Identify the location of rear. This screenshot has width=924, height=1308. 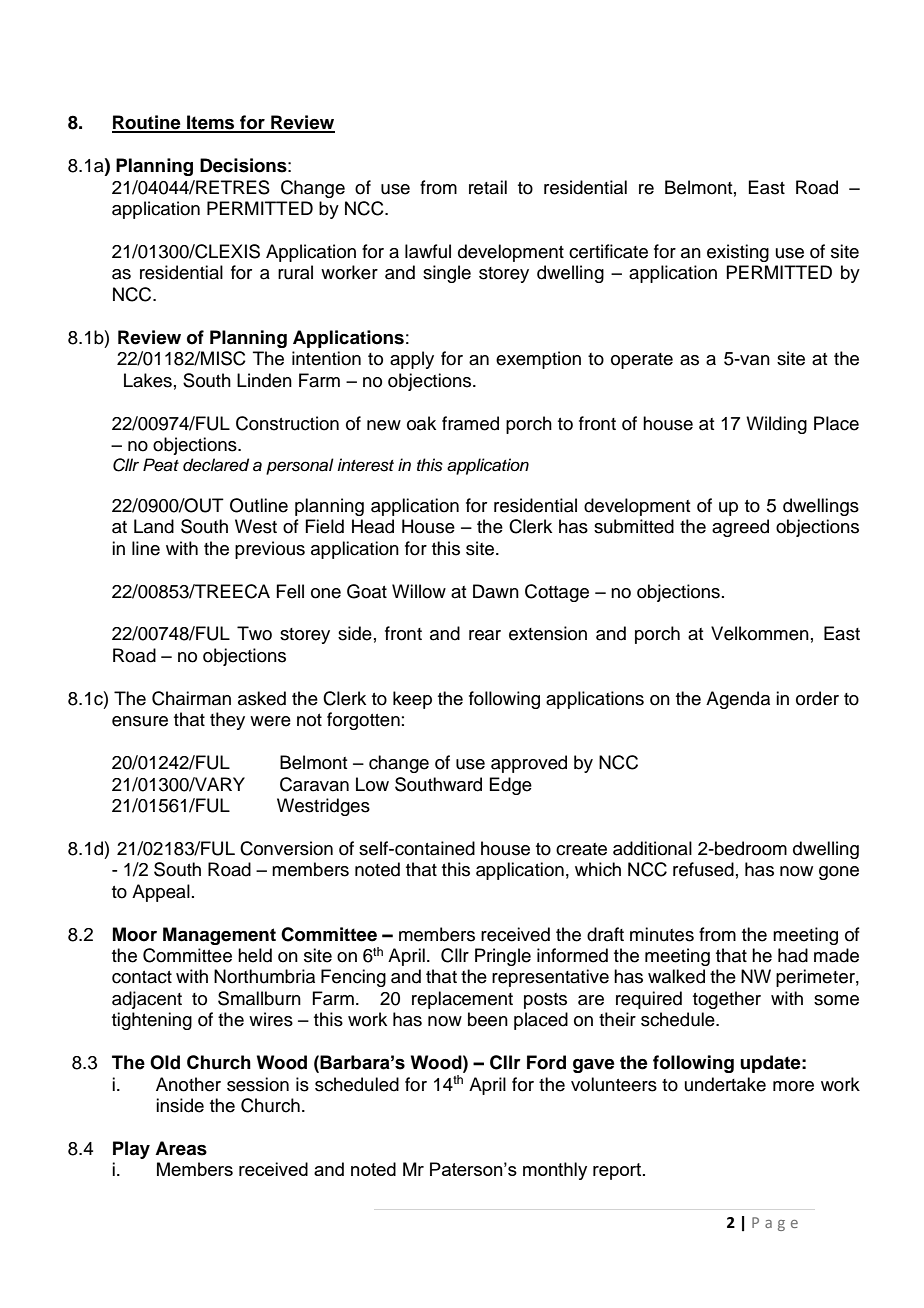
(485, 635).
